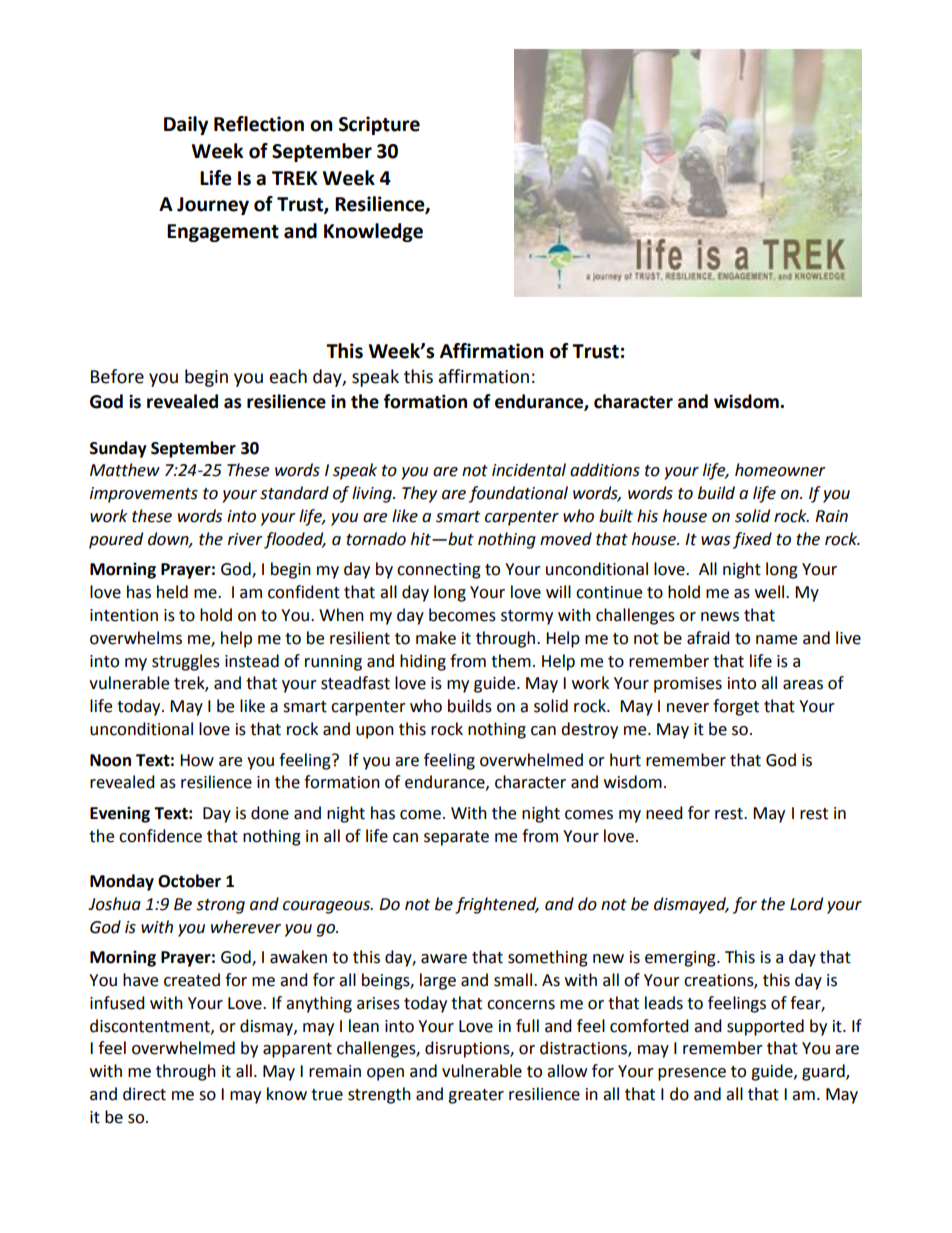 The height and width of the page is (1233, 952). Describe the element at coordinates (379, 125) in the page. I see `Scripture` at that location.
